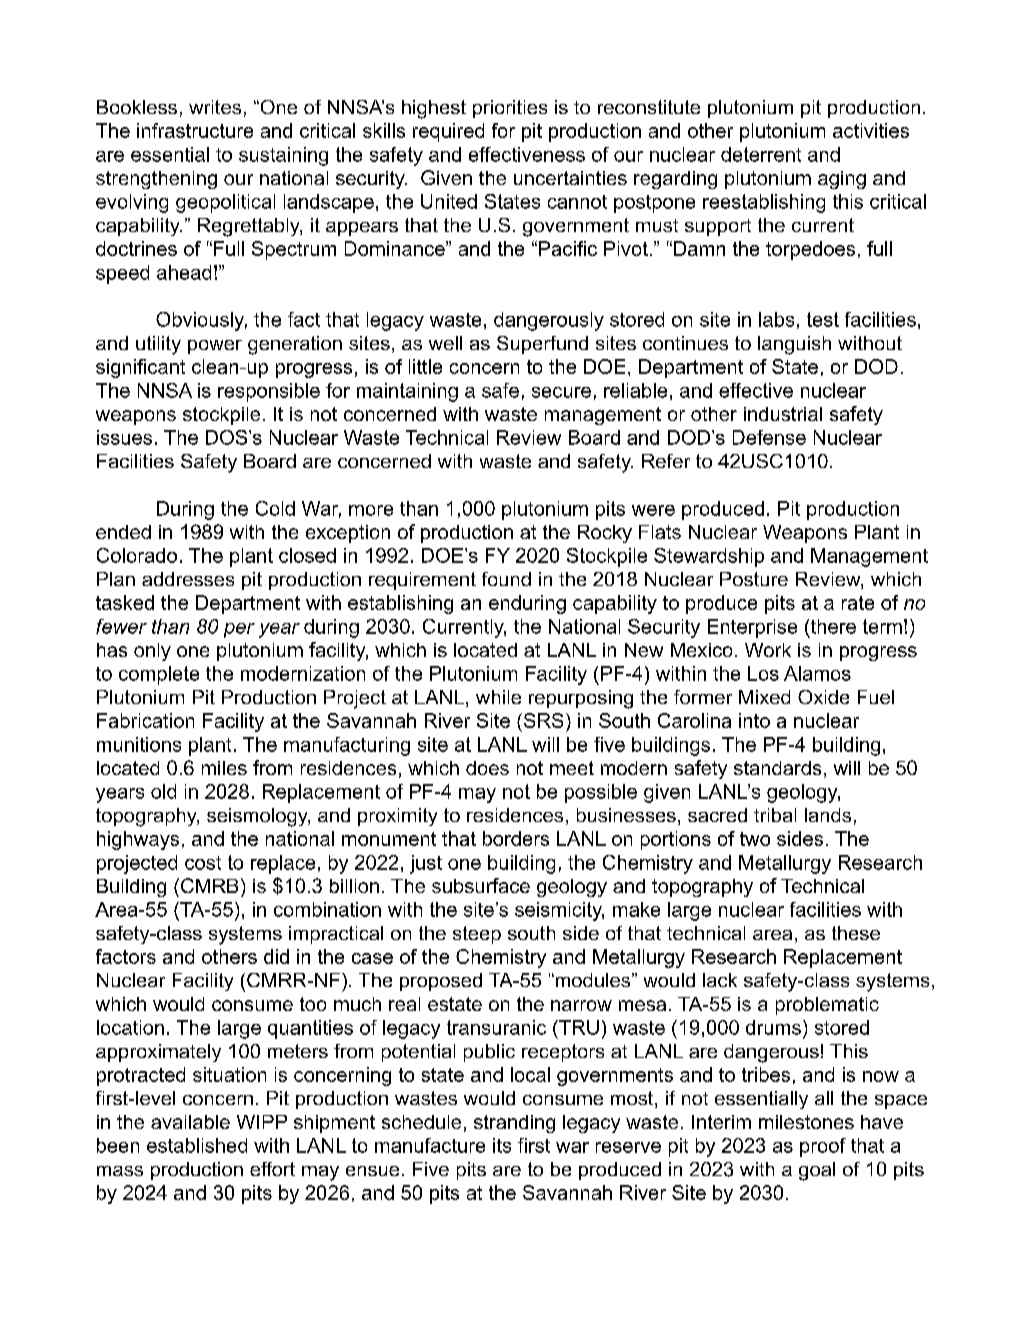 This screenshot has height=1335, width=1032. I want to click on stranding, so click(514, 1124).
